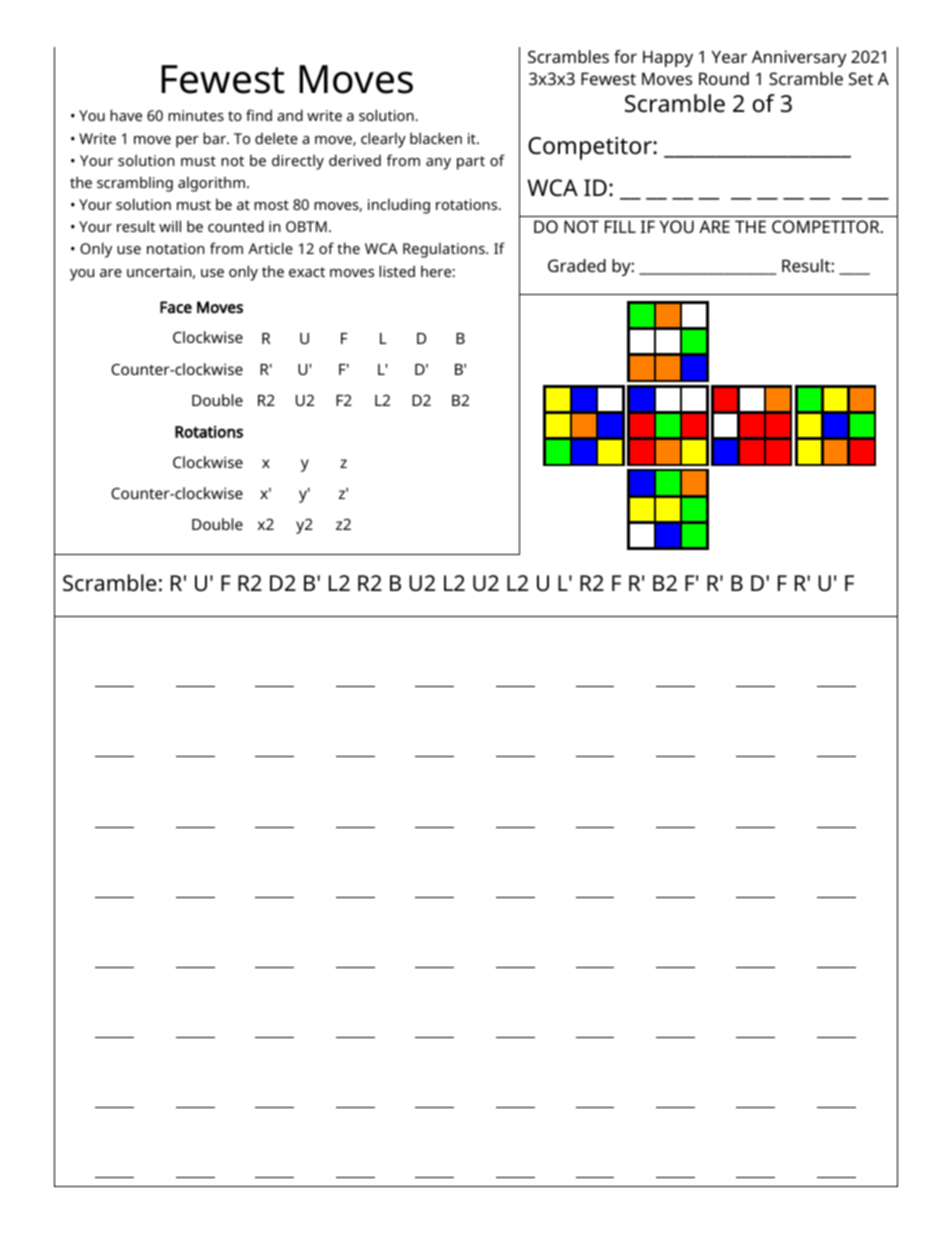 The width and height of the screenshot is (952, 1233). What do you see at coordinates (399, 206) in the screenshot?
I see `including` at bounding box center [399, 206].
